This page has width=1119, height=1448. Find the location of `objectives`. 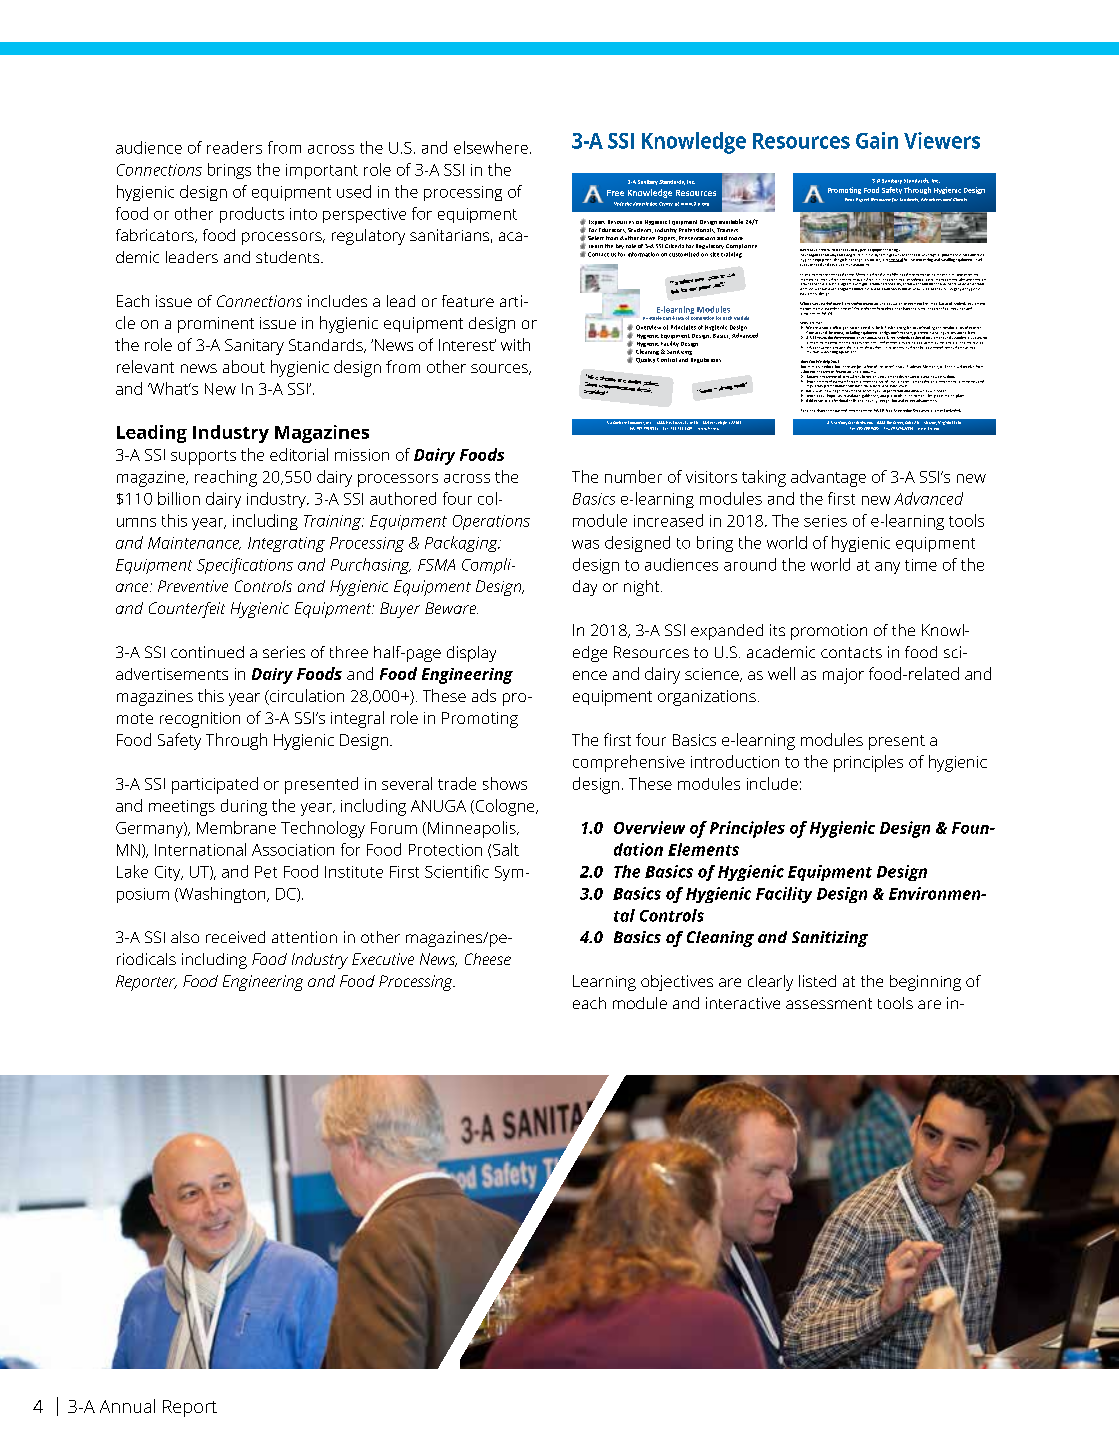

objectives is located at coordinates (677, 983).
